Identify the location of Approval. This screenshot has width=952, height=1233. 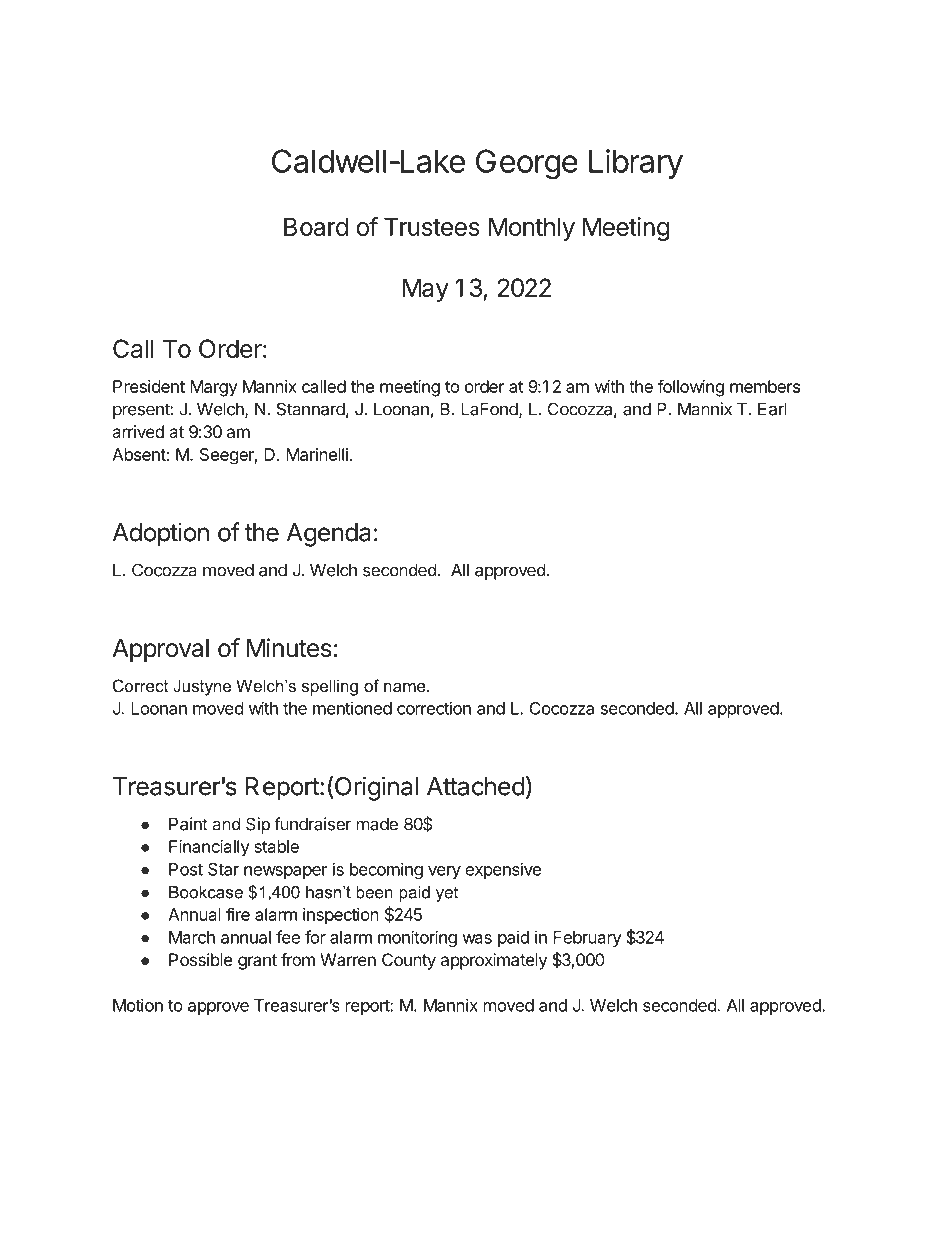
(160, 650).
